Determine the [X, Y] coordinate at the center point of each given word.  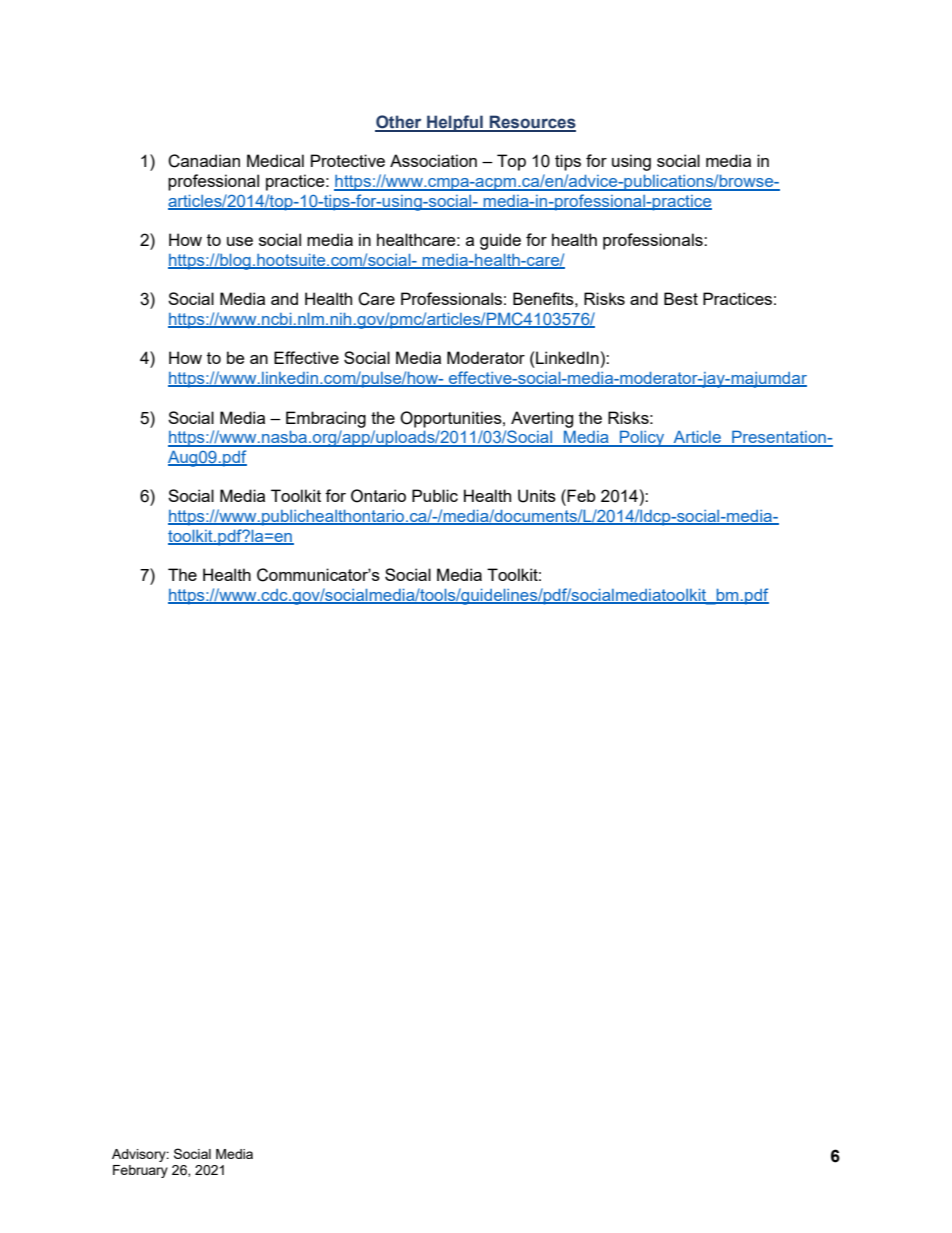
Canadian [204, 161]
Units [537, 496]
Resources [532, 123]
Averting [542, 419]
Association [433, 160]
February [140, 1171]
